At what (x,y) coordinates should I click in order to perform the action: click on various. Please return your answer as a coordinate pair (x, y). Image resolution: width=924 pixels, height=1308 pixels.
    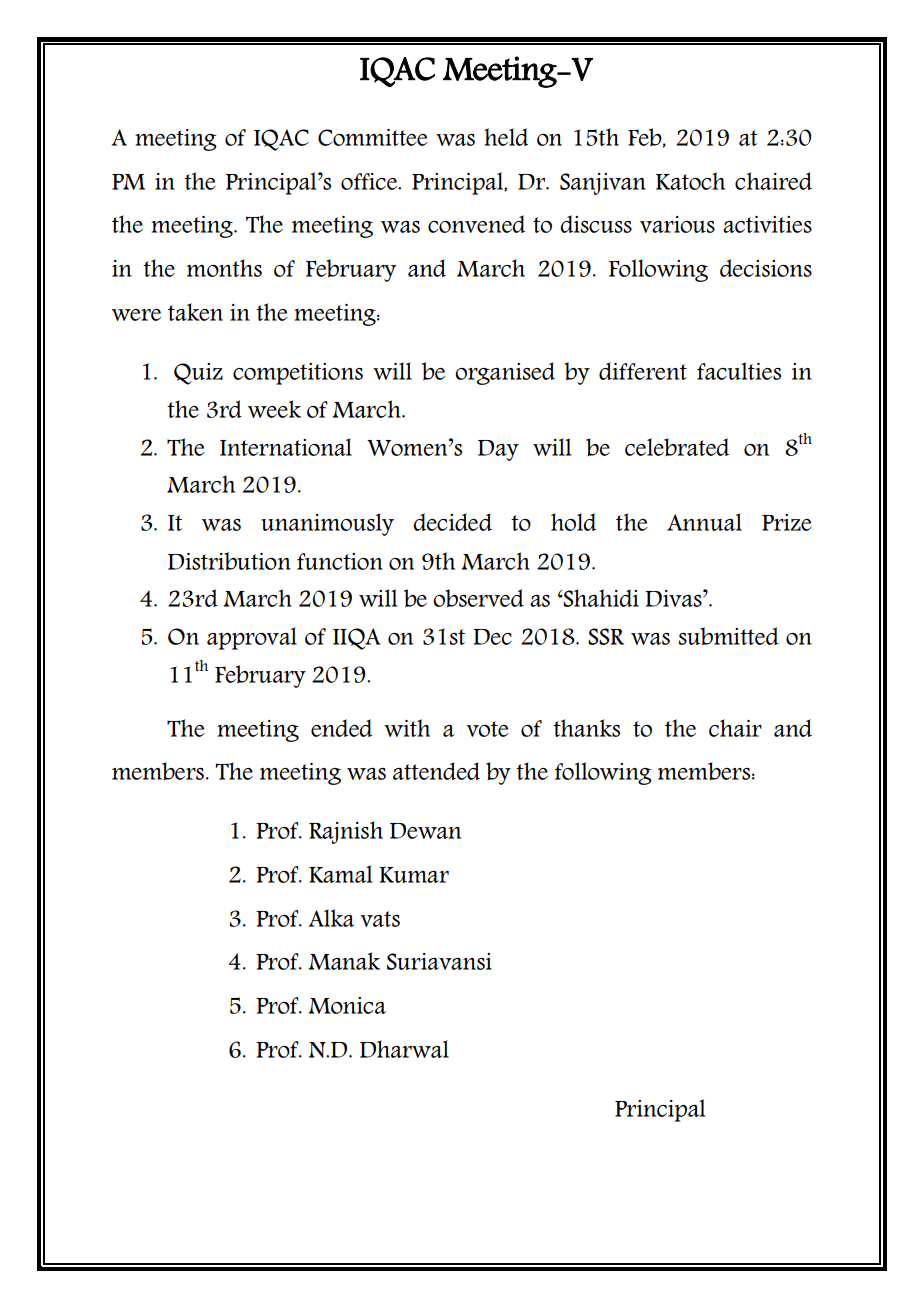
    Looking at the image, I should click on (677, 224).
